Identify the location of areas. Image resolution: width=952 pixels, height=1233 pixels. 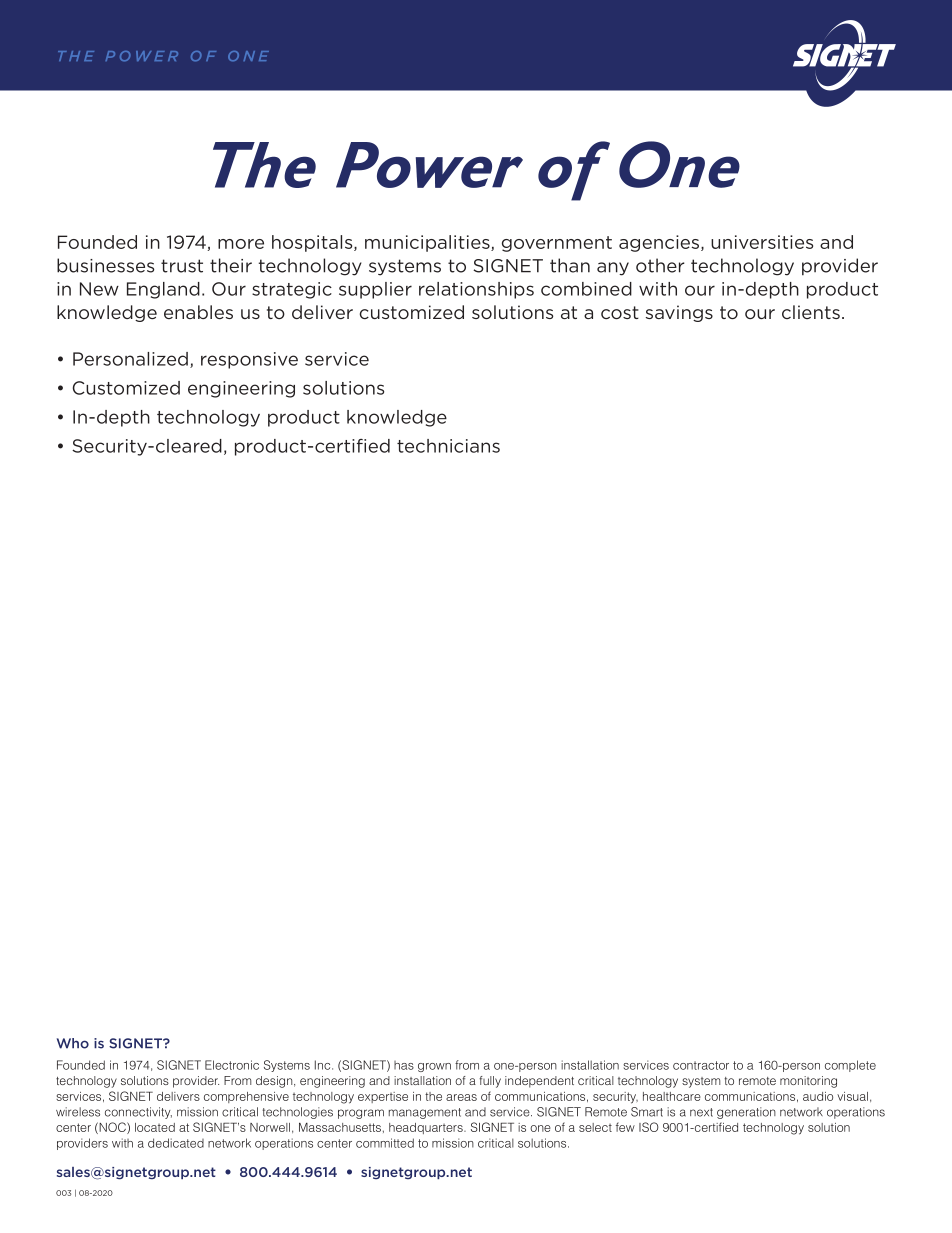
(461, 1097).
